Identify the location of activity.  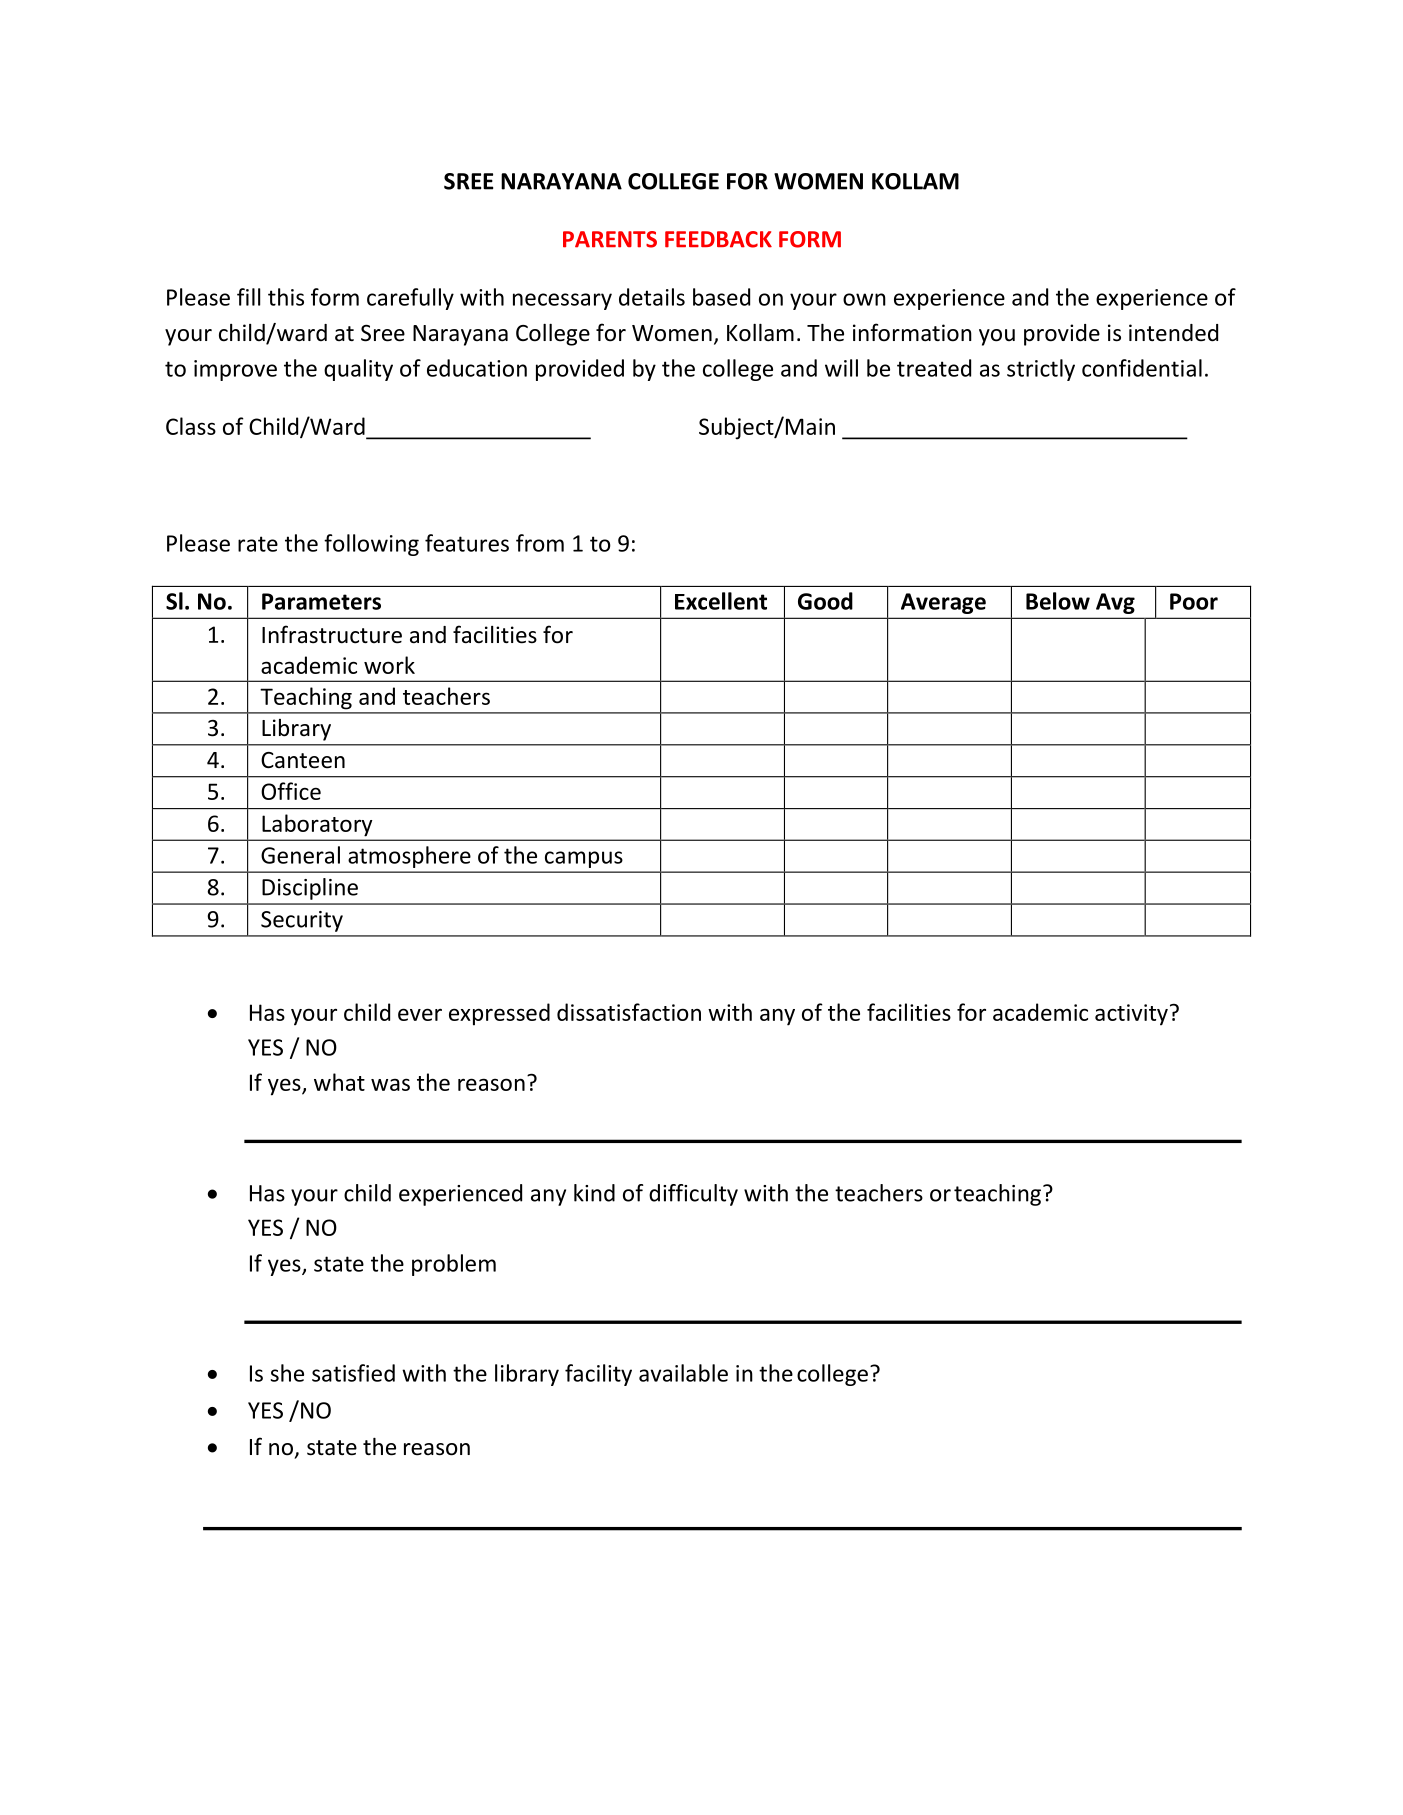
(1131, 1015).
